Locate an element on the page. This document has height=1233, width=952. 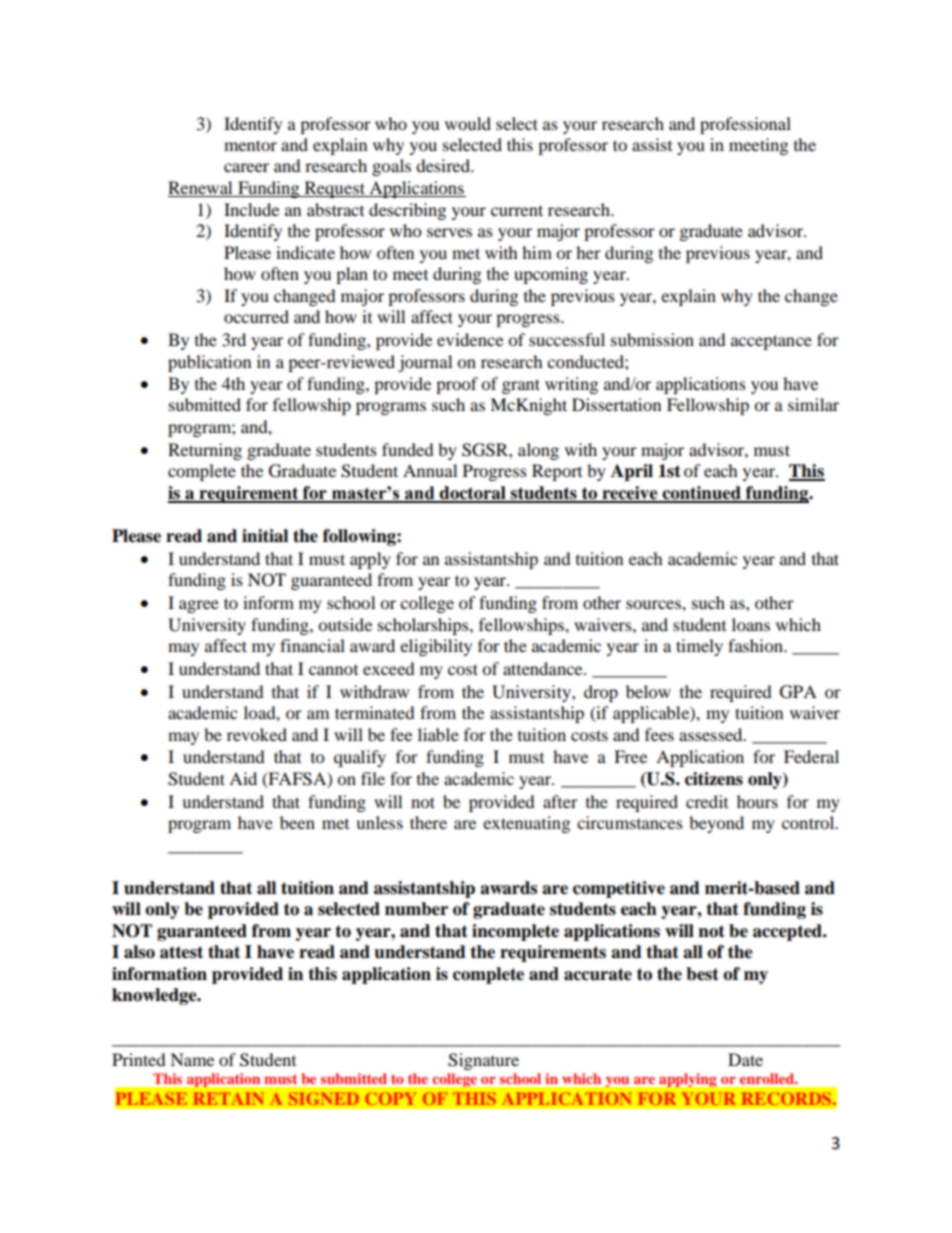
Name is located at coordinates (192, 1059).
